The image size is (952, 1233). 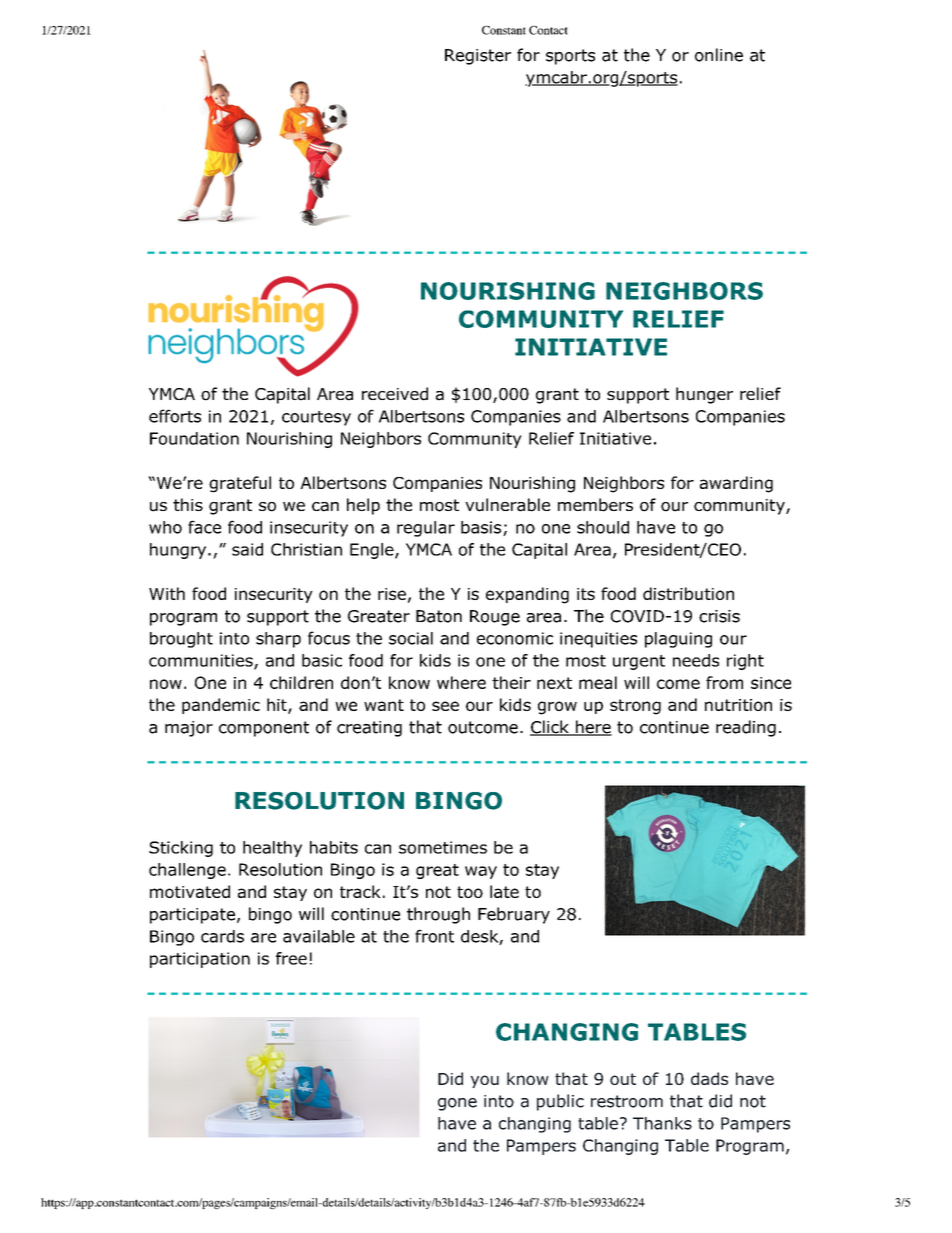 What do you see at coordinates (478, 57) in the screenshot?
I see `Register` at bounding box center [478, 57].
